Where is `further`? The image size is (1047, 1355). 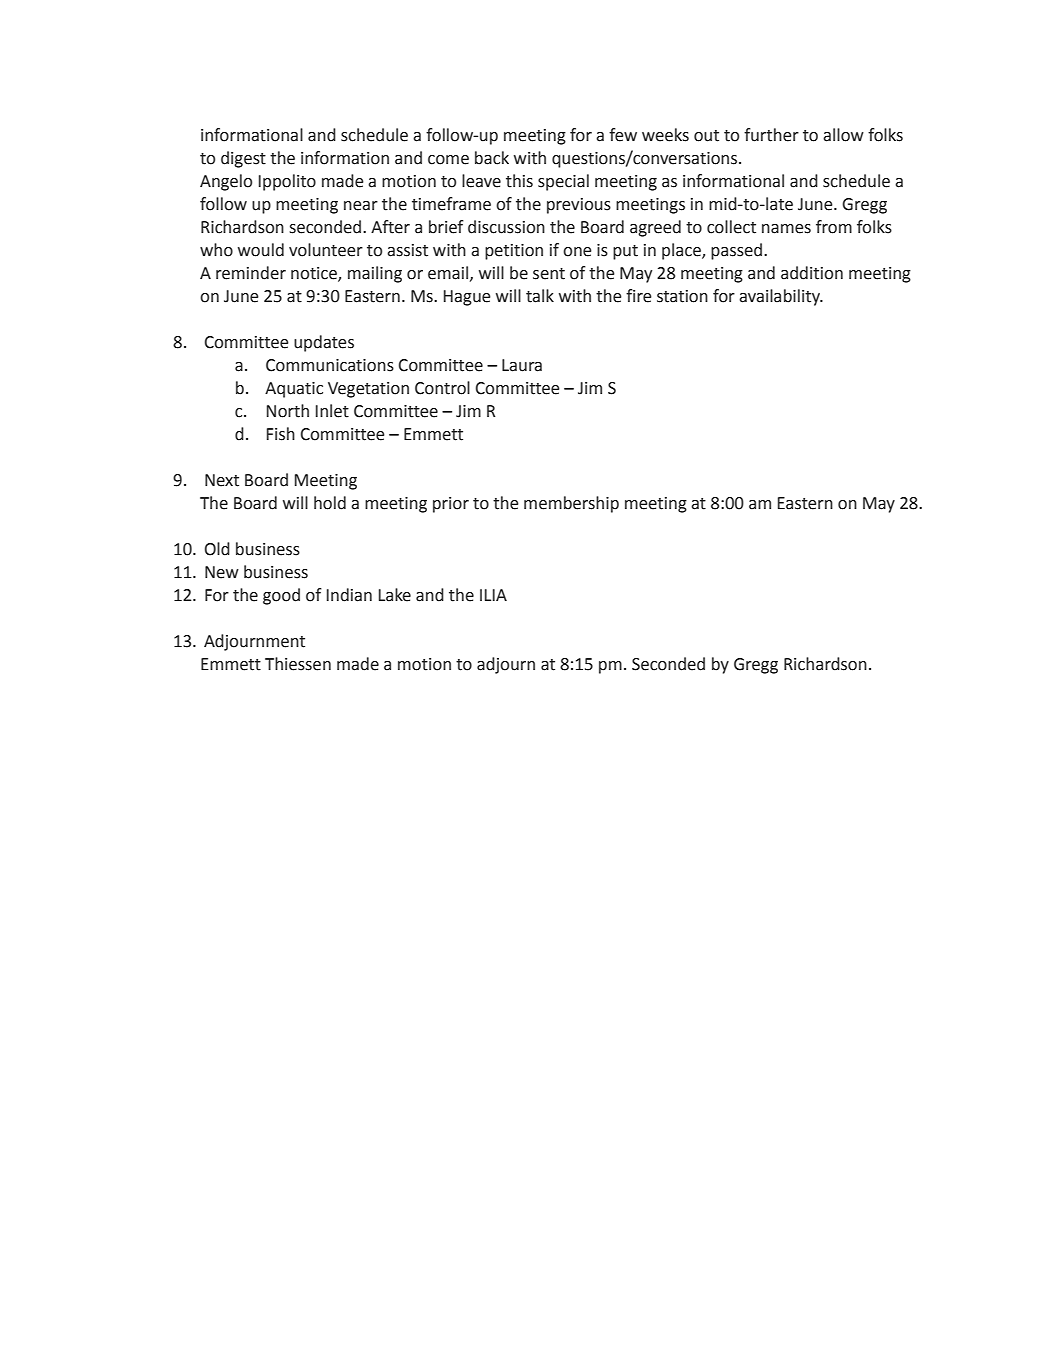
further is located at coordinates (771, 135).
